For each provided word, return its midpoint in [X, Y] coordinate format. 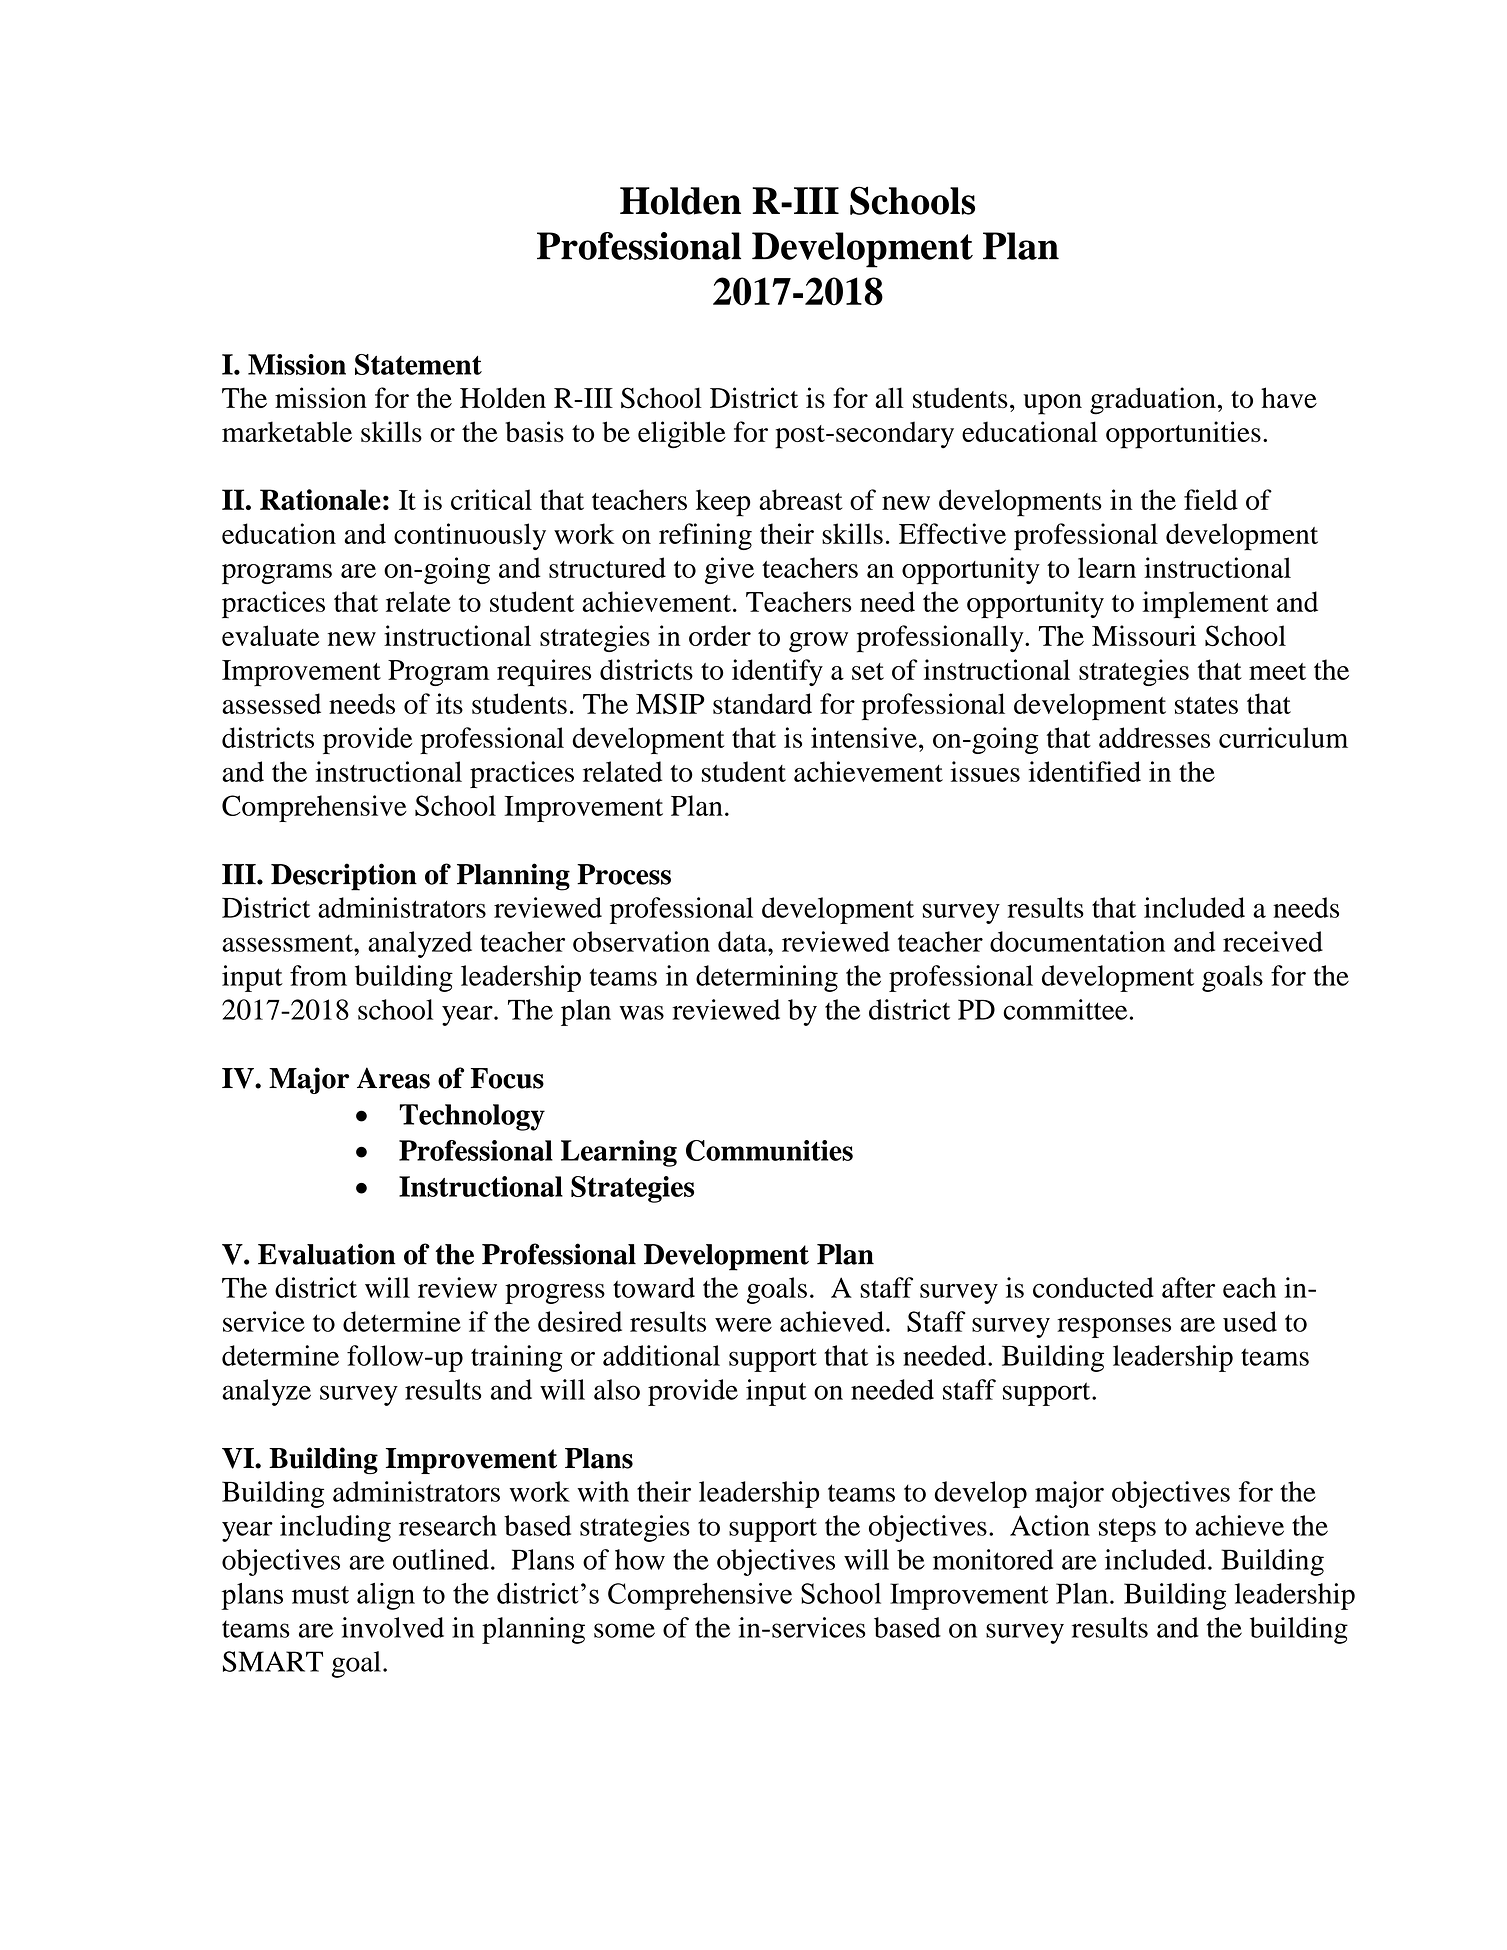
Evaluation [327, 1254]
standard [762, 703]
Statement [418, 364]
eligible [682, 435]
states [1206, 705]
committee [1065, 1009]
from [318, 975]
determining [767, 978]
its [449, 703]
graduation [1153, 401]
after [1188, 1287]
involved [392, 1627]
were [743, 1325]
